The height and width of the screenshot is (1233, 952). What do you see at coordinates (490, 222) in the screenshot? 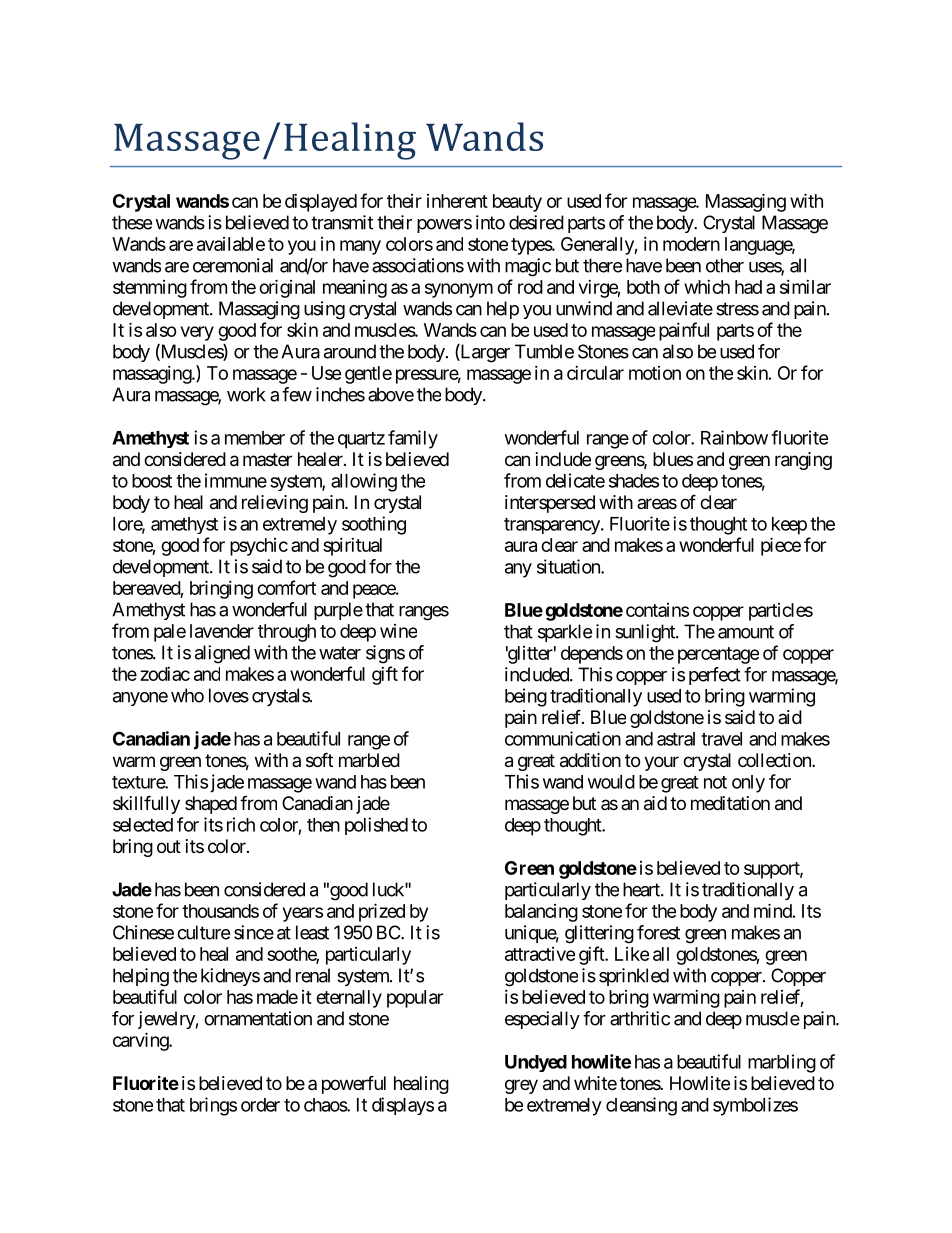
I see `into` at bounding box center [490, 222].
